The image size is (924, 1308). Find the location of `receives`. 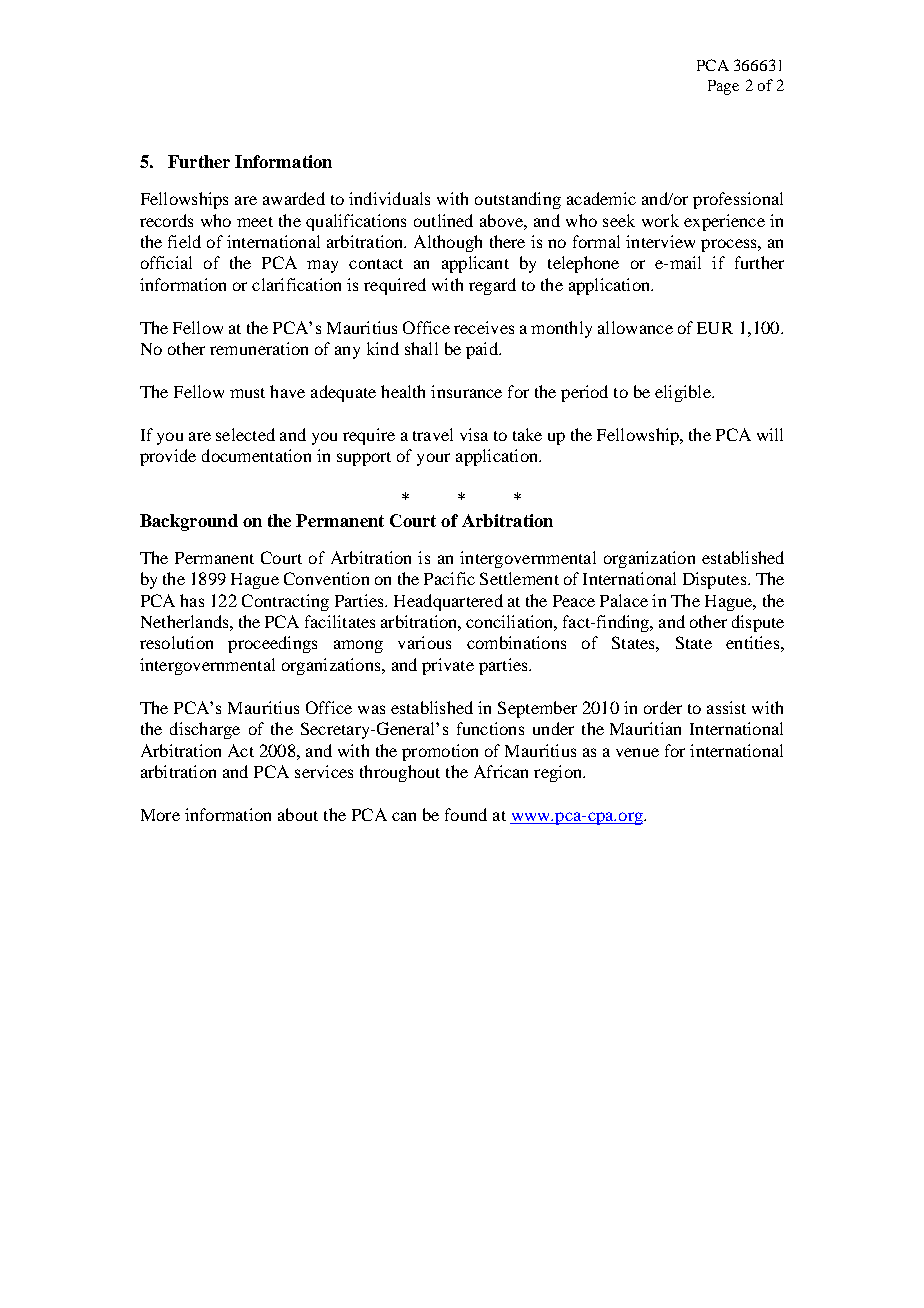

receives is located at coordinates (484, 327).
